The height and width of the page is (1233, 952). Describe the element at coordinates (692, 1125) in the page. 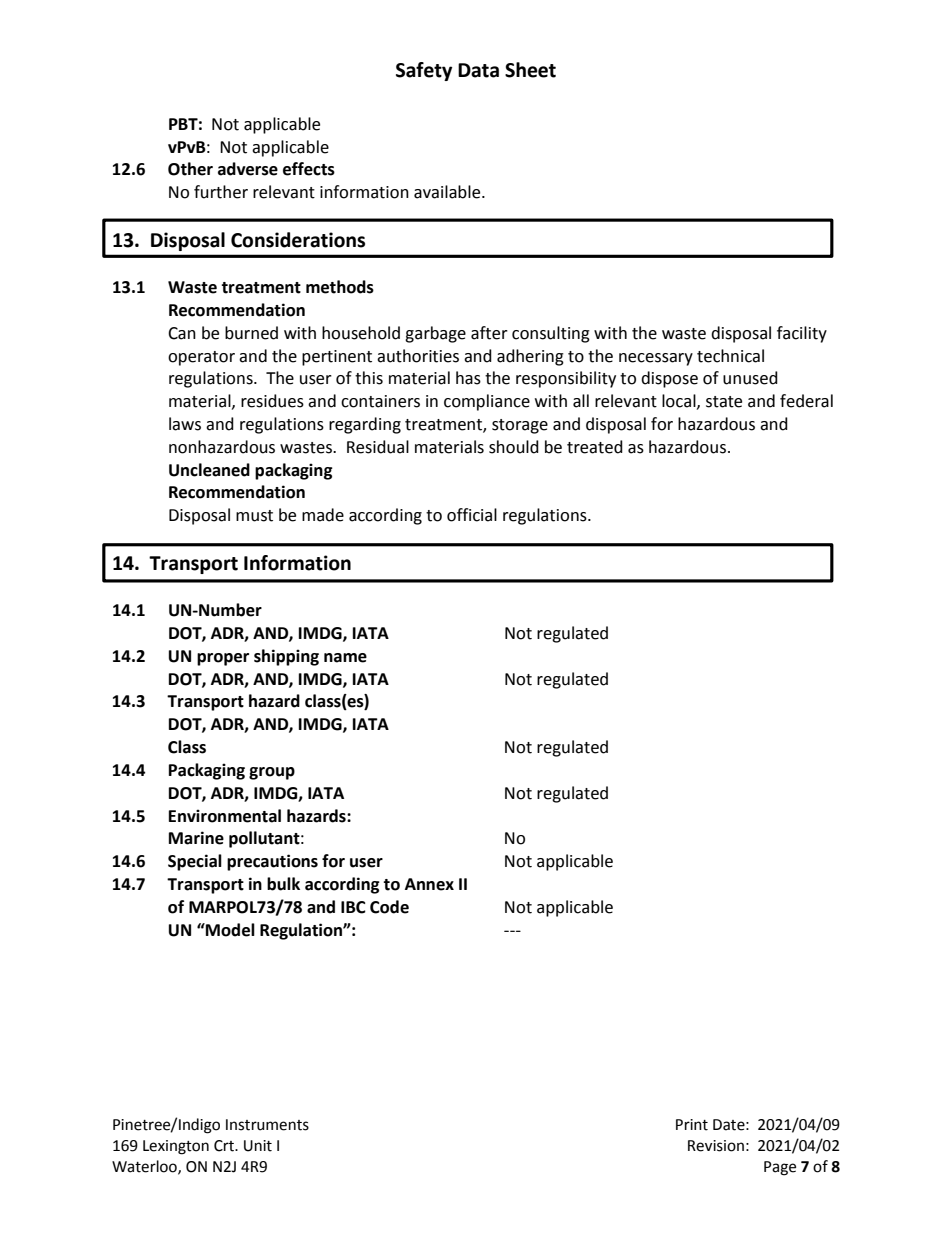

I see `Print` at that location.
